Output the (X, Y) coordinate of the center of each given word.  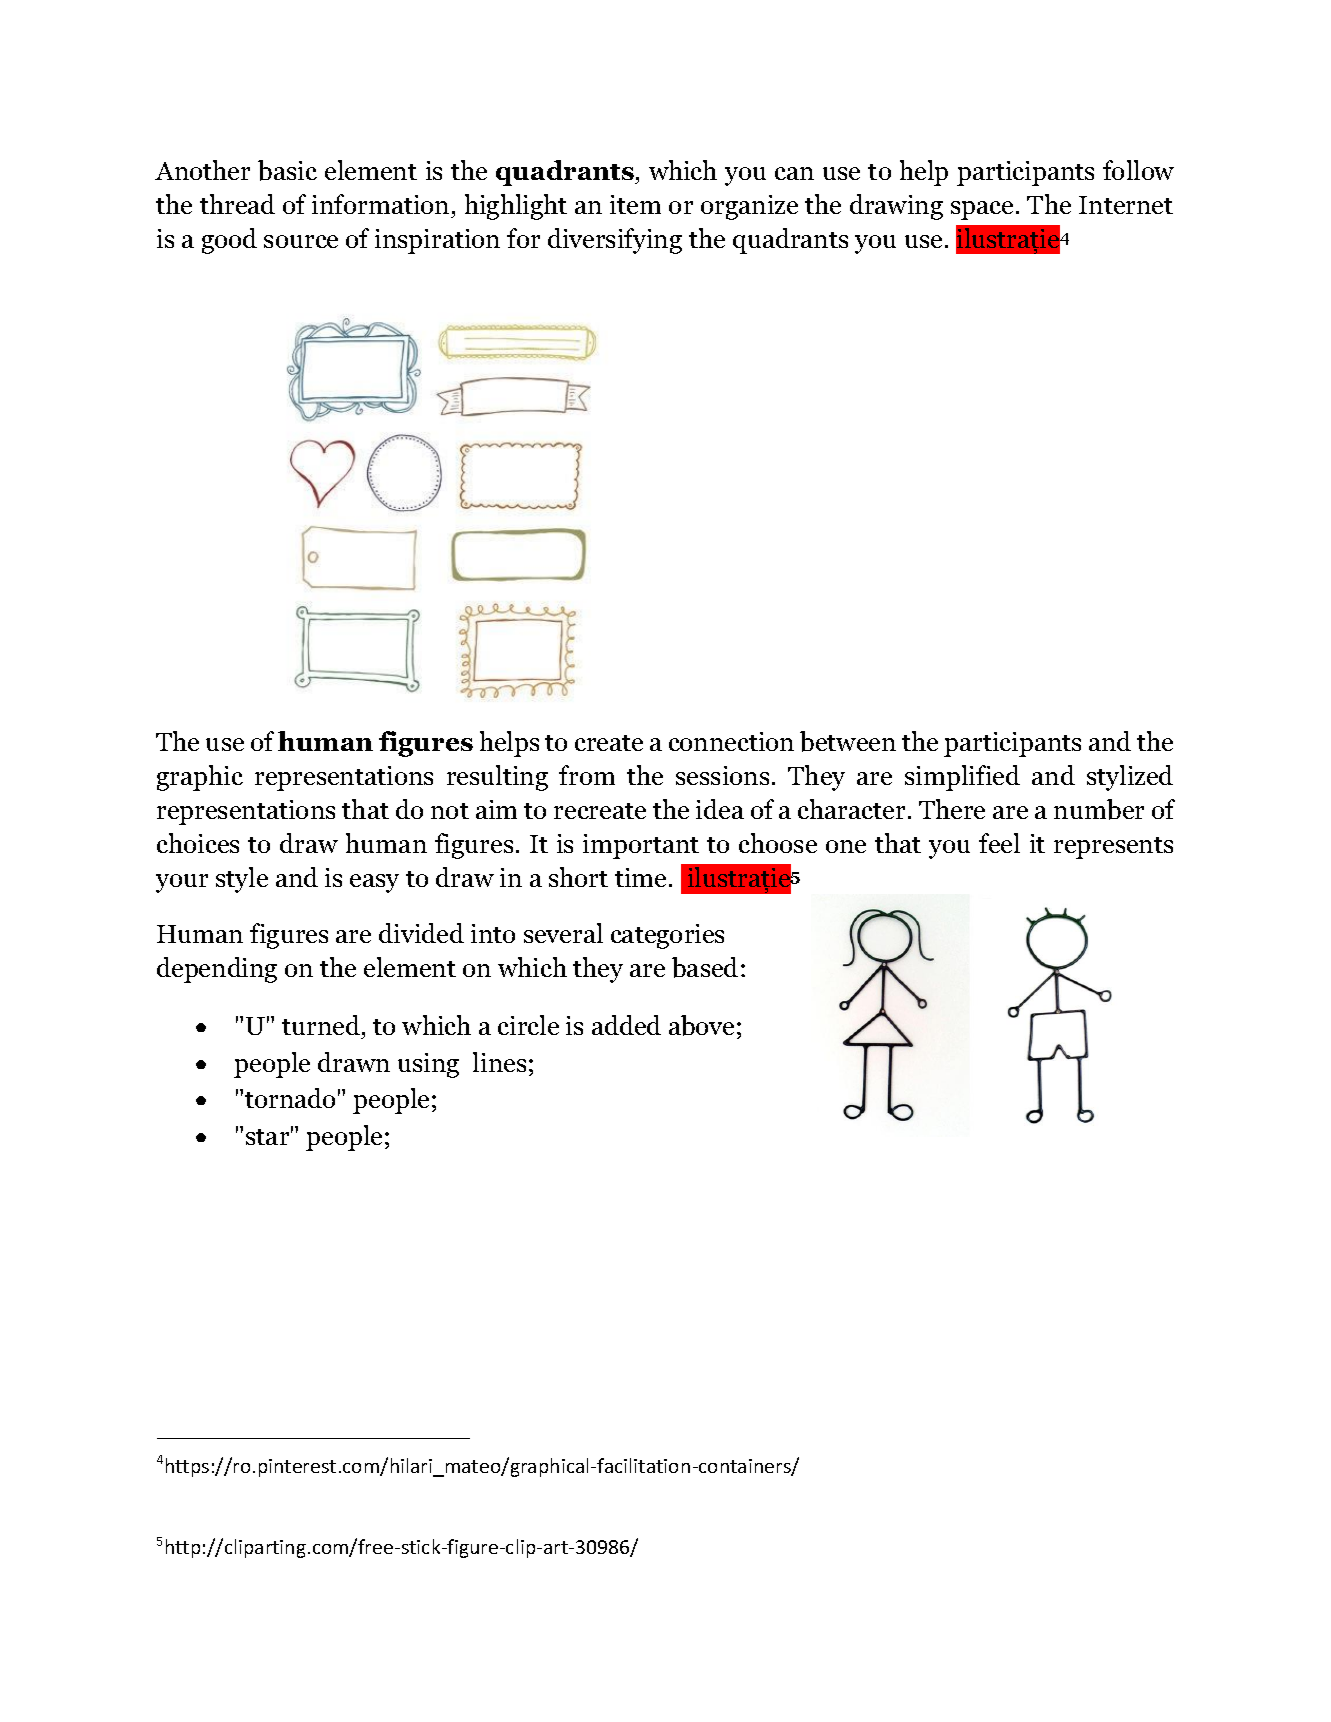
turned (322, 1027)
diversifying (615, 241)
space (982, 210)
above (701, 1025)
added (626, 1025)
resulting (497, 778)
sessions (722, 775)
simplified (962, 778)
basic (287, 170)
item (635, 204)
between (848, 741)
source (301, 241)
